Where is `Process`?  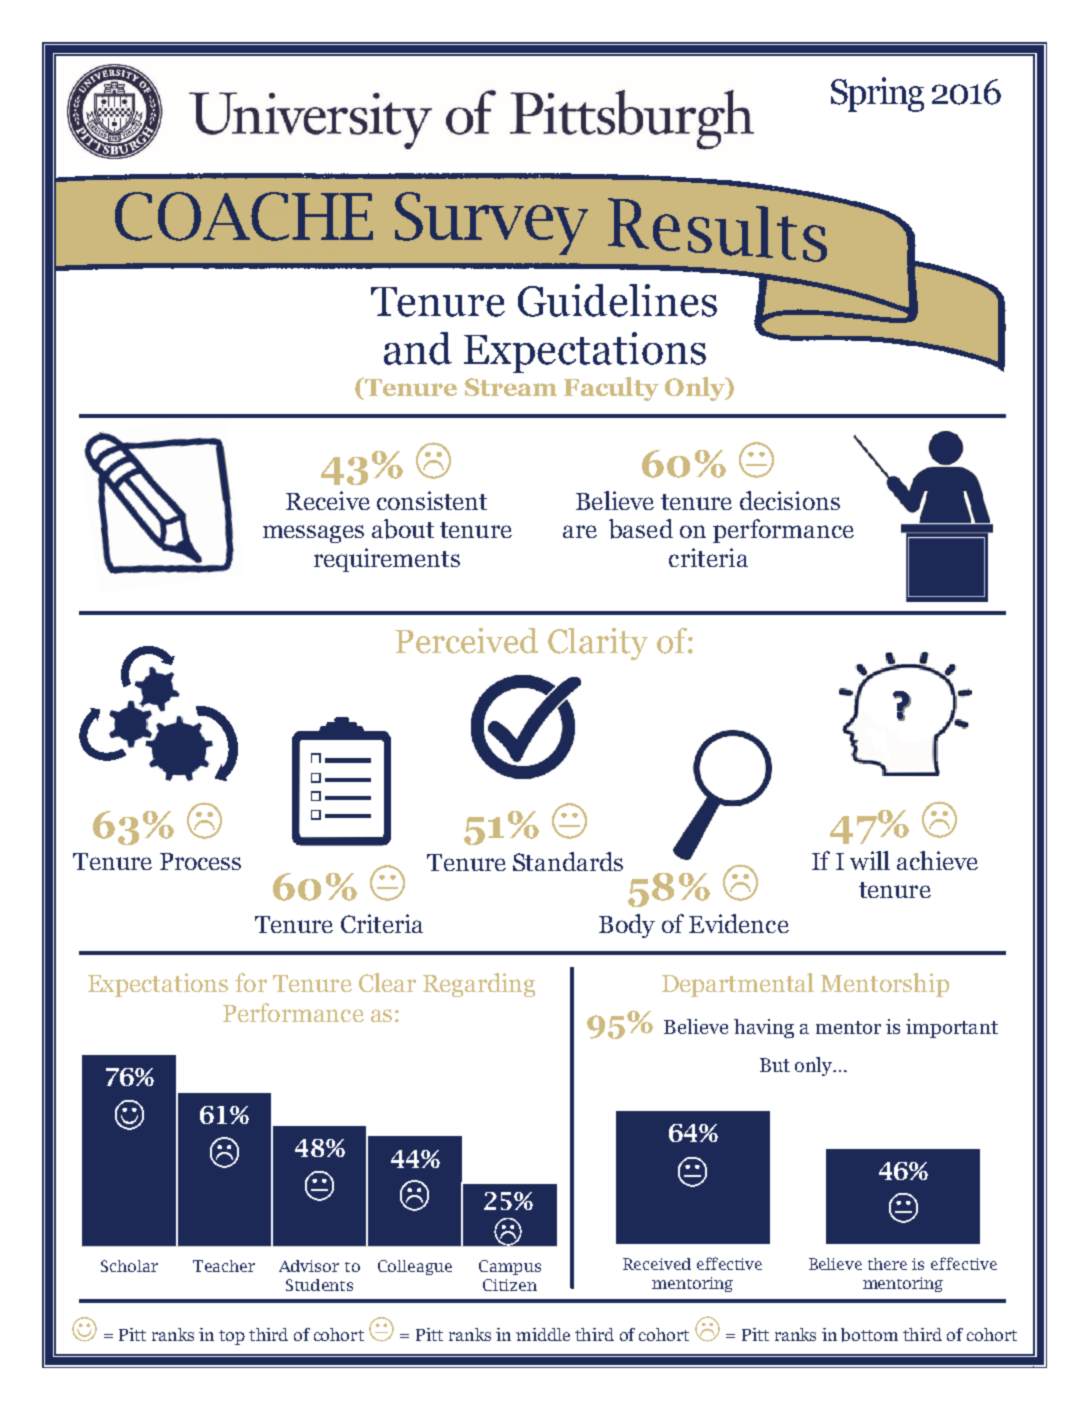
Process is located at coordinates (200, 861).
